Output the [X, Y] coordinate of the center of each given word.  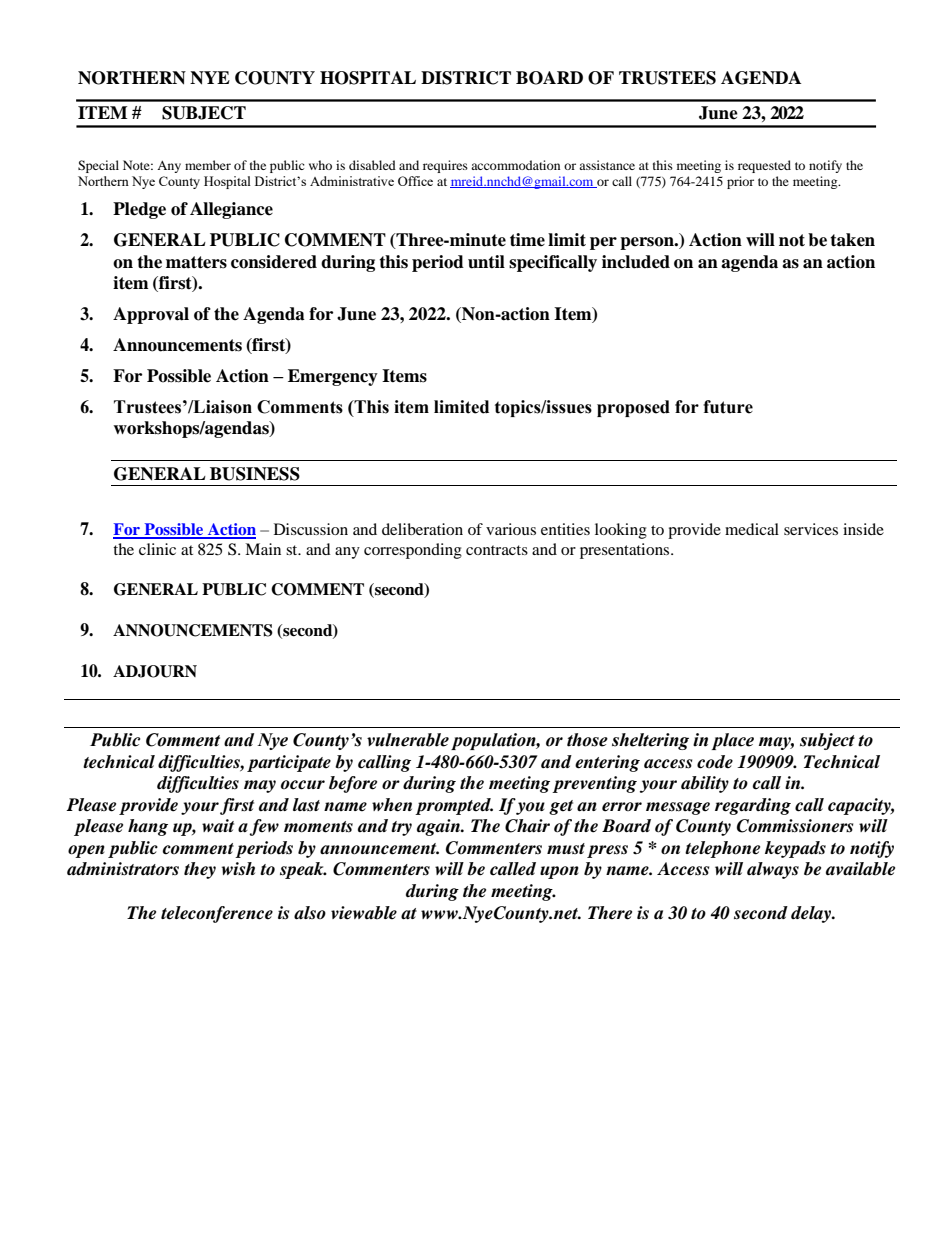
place [733, 741]
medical [752, 529]
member [208, 165]
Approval [151, 315]
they [200, 870]
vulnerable [408, 740]
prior [740, 182]
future [728, 407]
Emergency [333, 377]
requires [445, 166]
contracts [497, 550]
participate [289, 763]
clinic [157, 549]
